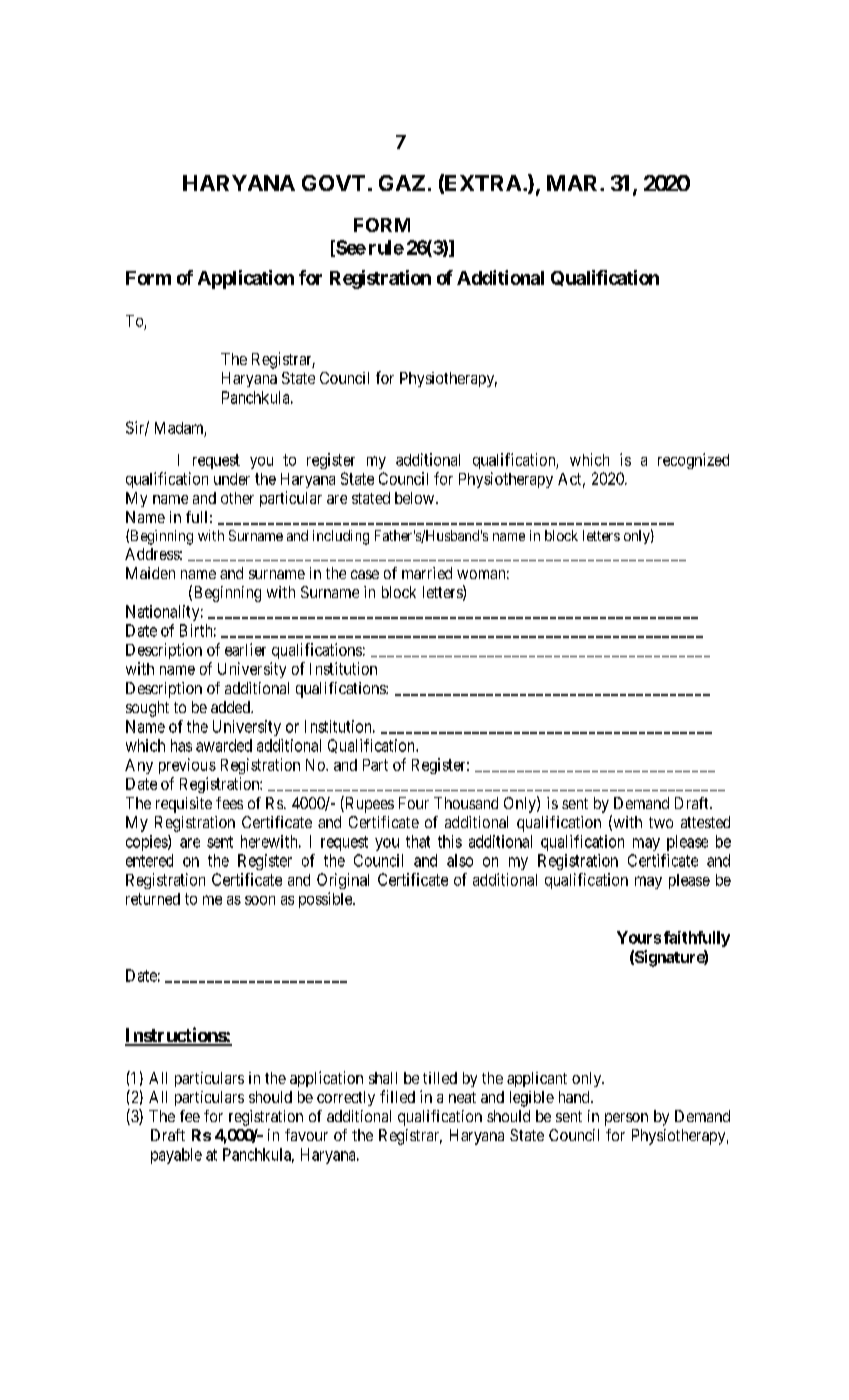  Describe the element at coordinates (232, 479) in the screenshot. I see `under` at that location.
